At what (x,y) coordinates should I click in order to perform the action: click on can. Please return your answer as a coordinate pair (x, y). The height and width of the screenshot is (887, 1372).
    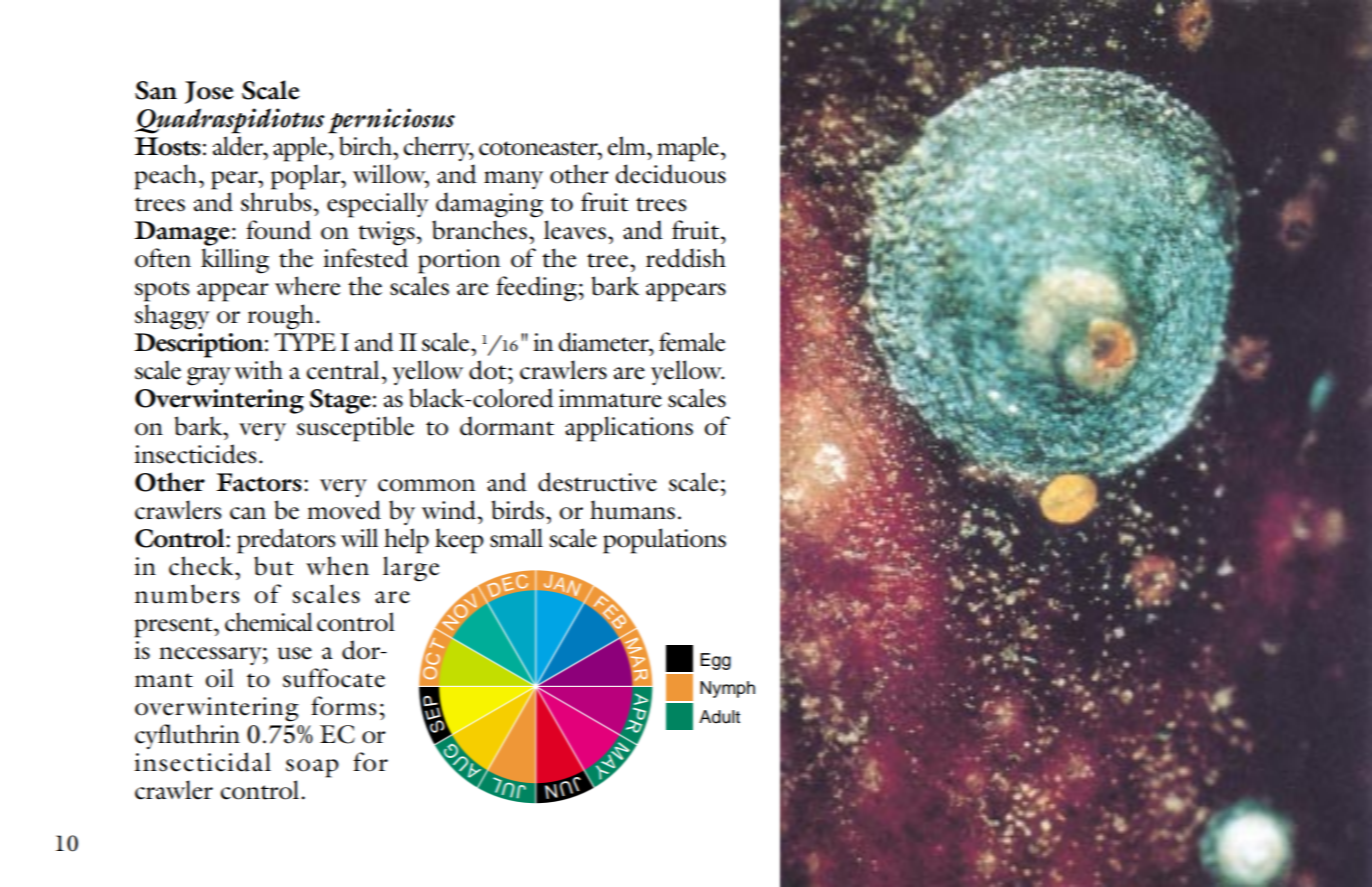
    Looking at the image, I should click on (248, 513).
